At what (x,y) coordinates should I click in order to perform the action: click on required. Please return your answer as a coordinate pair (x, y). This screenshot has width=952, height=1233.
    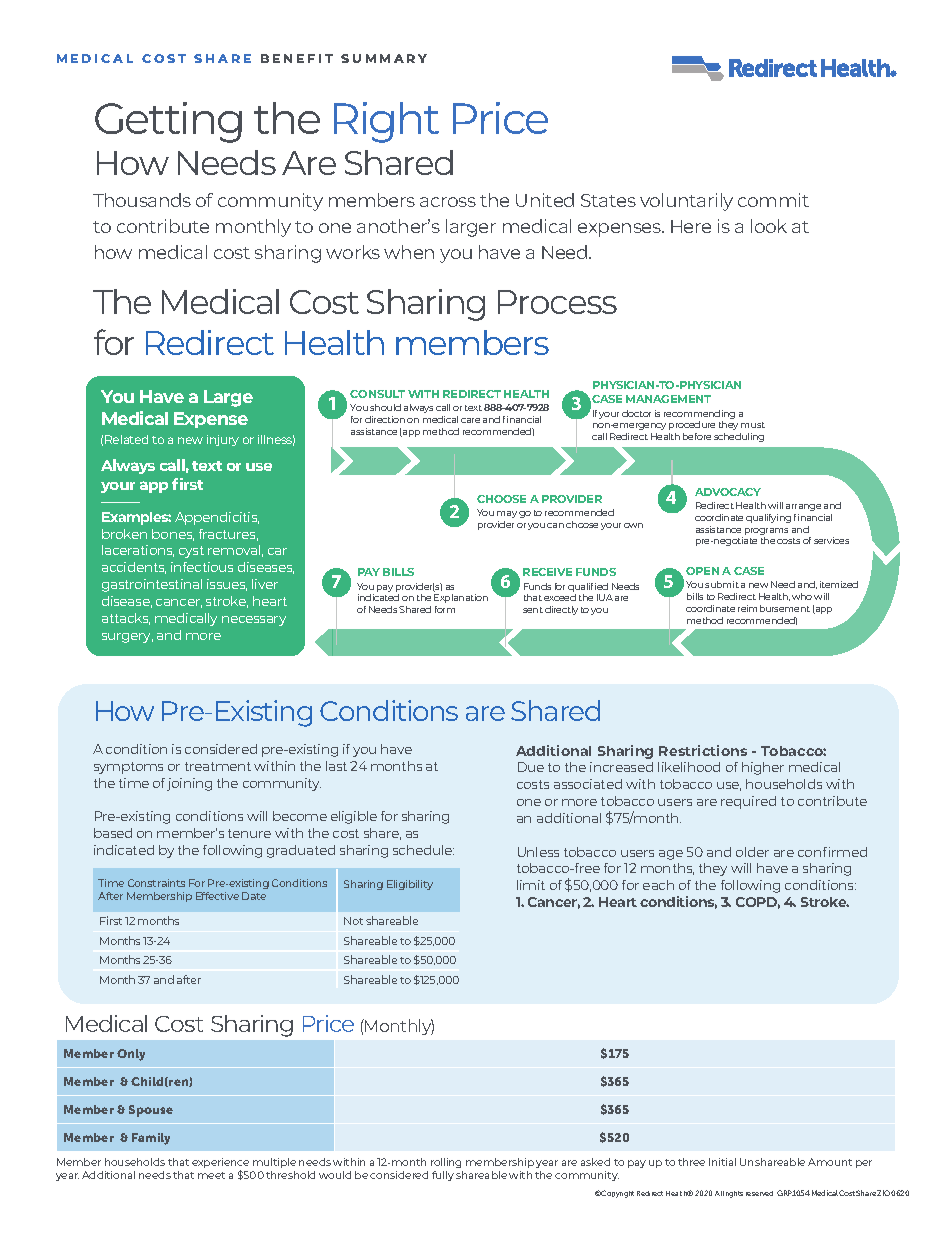
    Looking at the image, I should click on (748, 802).
